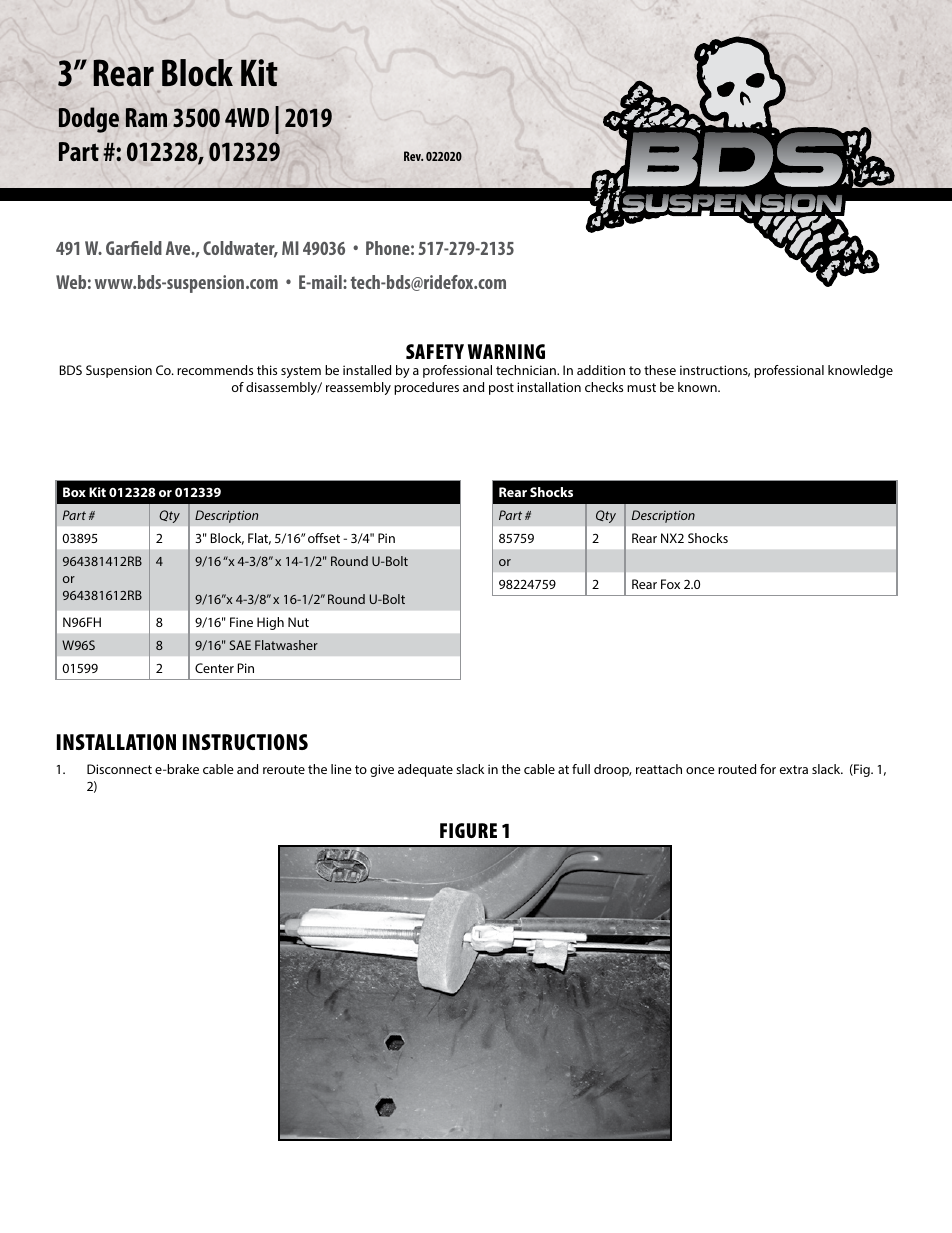 This page has width=952, height=1233. I want to click on known, so click(698, 387).
